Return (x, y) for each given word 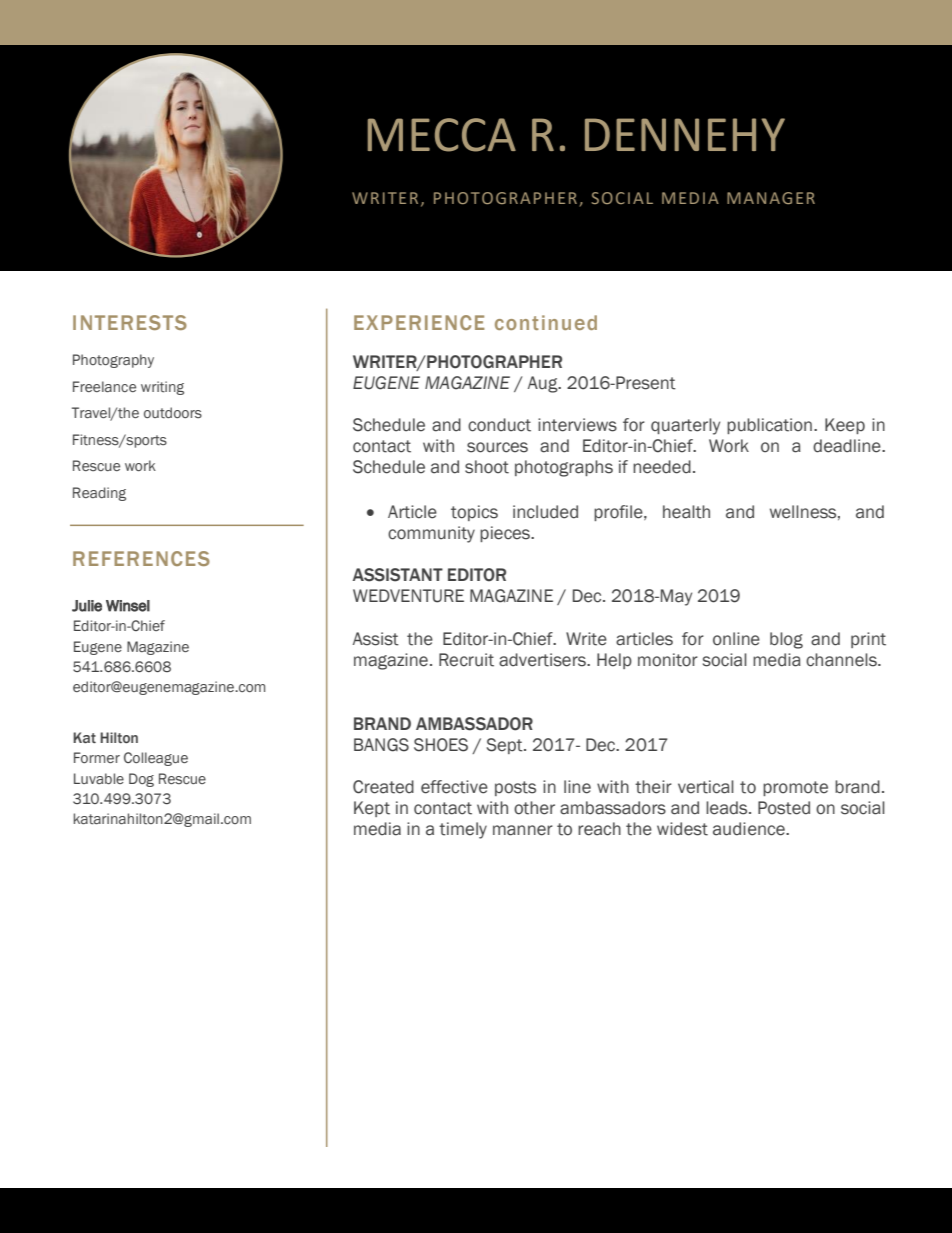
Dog (141, 780)
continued (546, 322)
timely (463, 830)
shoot (487, 467)
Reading (99, 494)
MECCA (442, 135)
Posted (784, 808)
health (686, 512)
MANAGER (771, 198)
